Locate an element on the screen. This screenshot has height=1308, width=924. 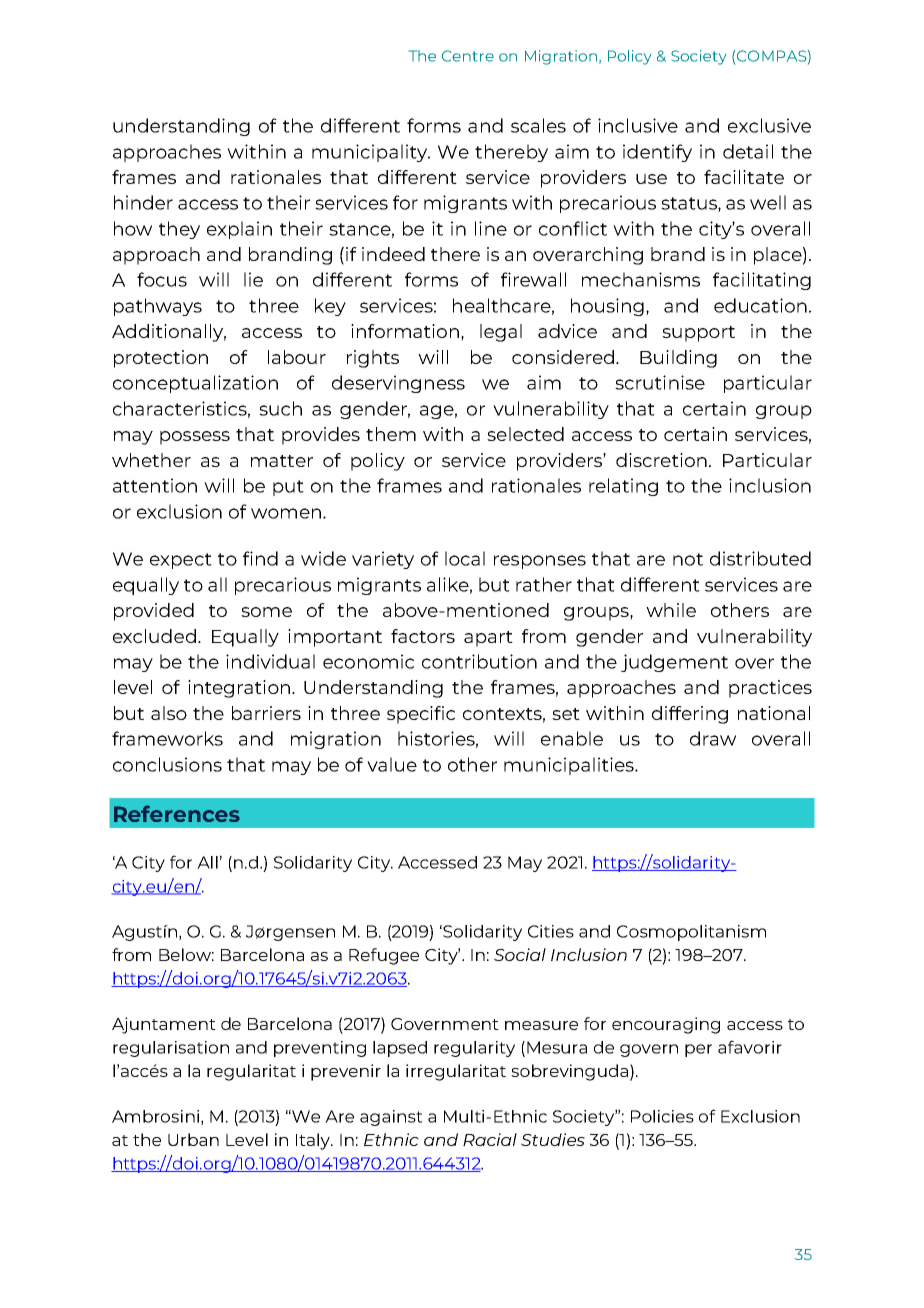
local is located at coordinates (465, 558).
